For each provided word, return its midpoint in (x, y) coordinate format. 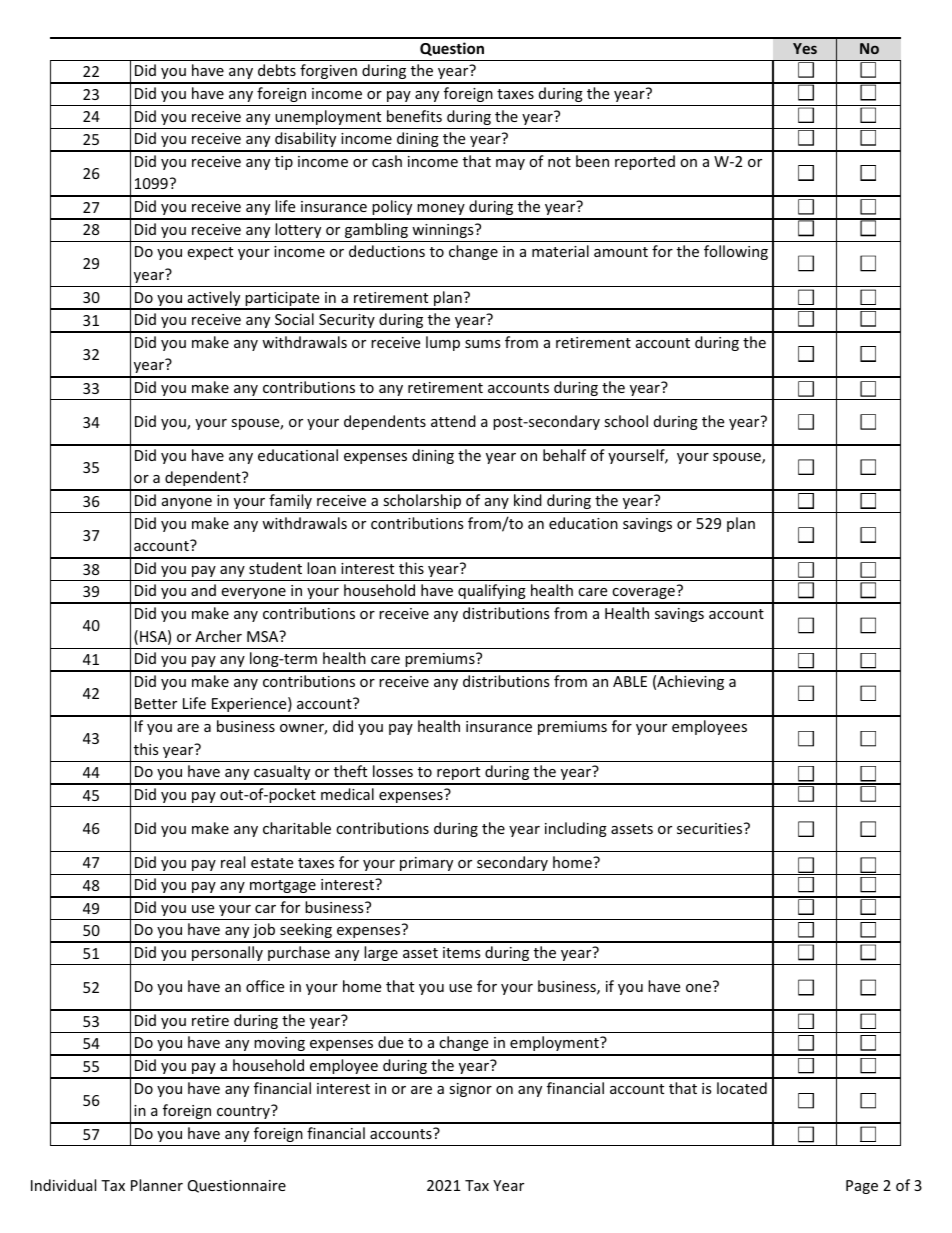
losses (393, 771)
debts (277, 70)
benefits (414, 116)
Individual (63, 1185)
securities (711, 828)
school (626, 421)
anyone (187, 503)
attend (453, 421)
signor (470, 1090)
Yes (805, 48)
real (233, 862)
